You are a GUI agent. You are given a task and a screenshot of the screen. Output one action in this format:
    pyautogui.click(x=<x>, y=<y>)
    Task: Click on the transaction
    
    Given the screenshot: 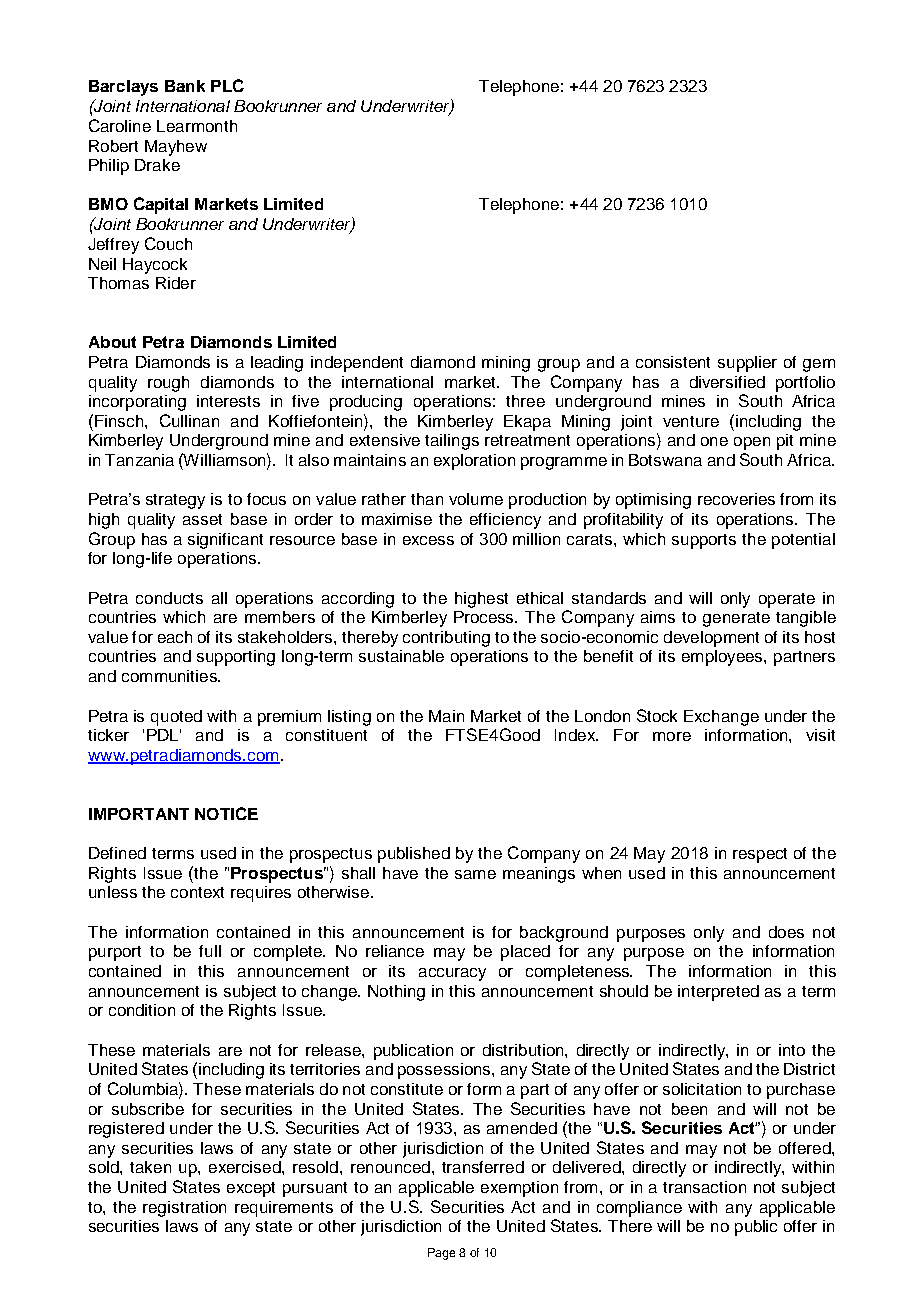 What is the action you would take?
    pyautogui.click(x=704, y=1187)
